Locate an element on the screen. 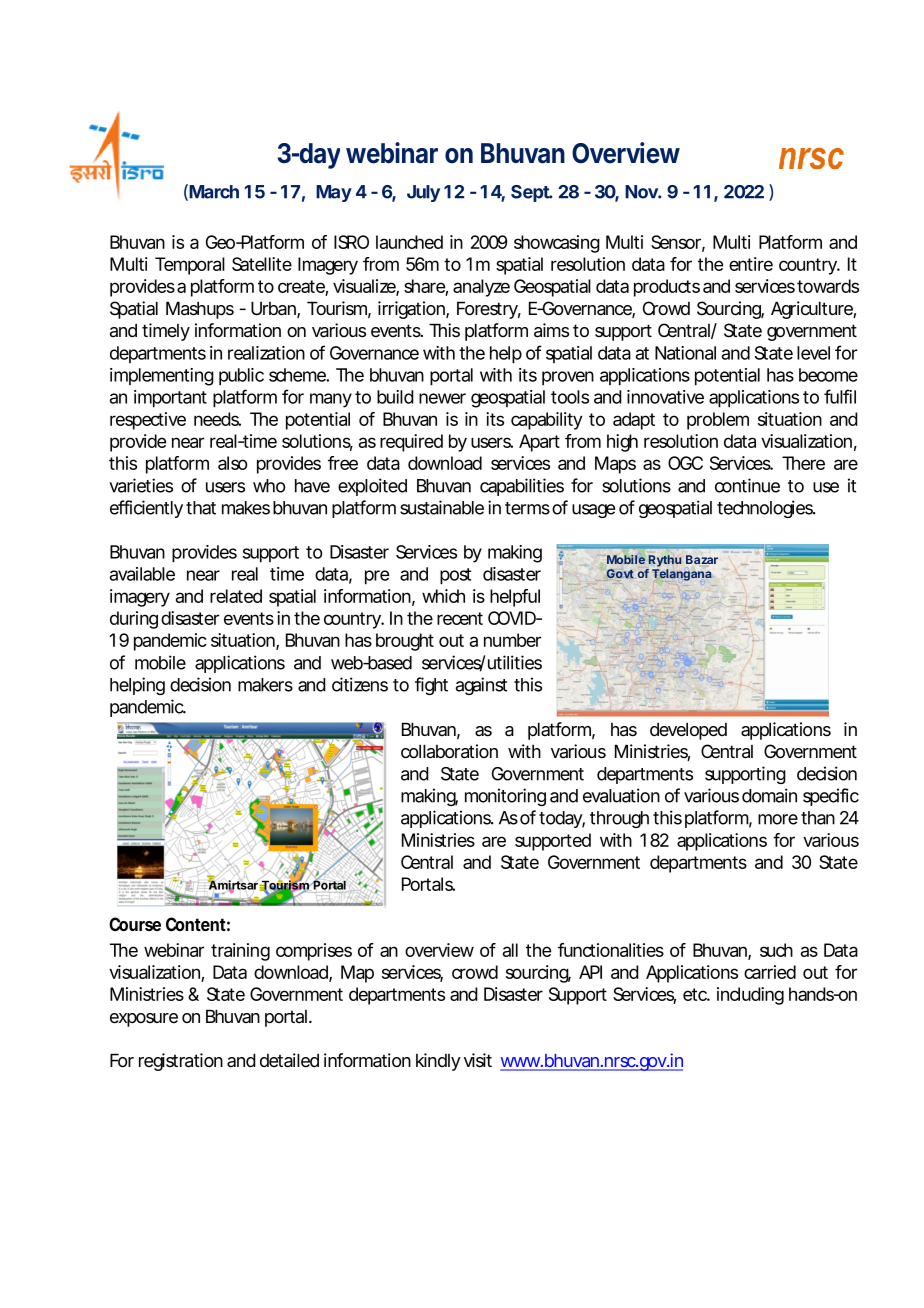 The height and width of the screenshot is (1308, 924). Sept is located at coordinates (531, 193).
